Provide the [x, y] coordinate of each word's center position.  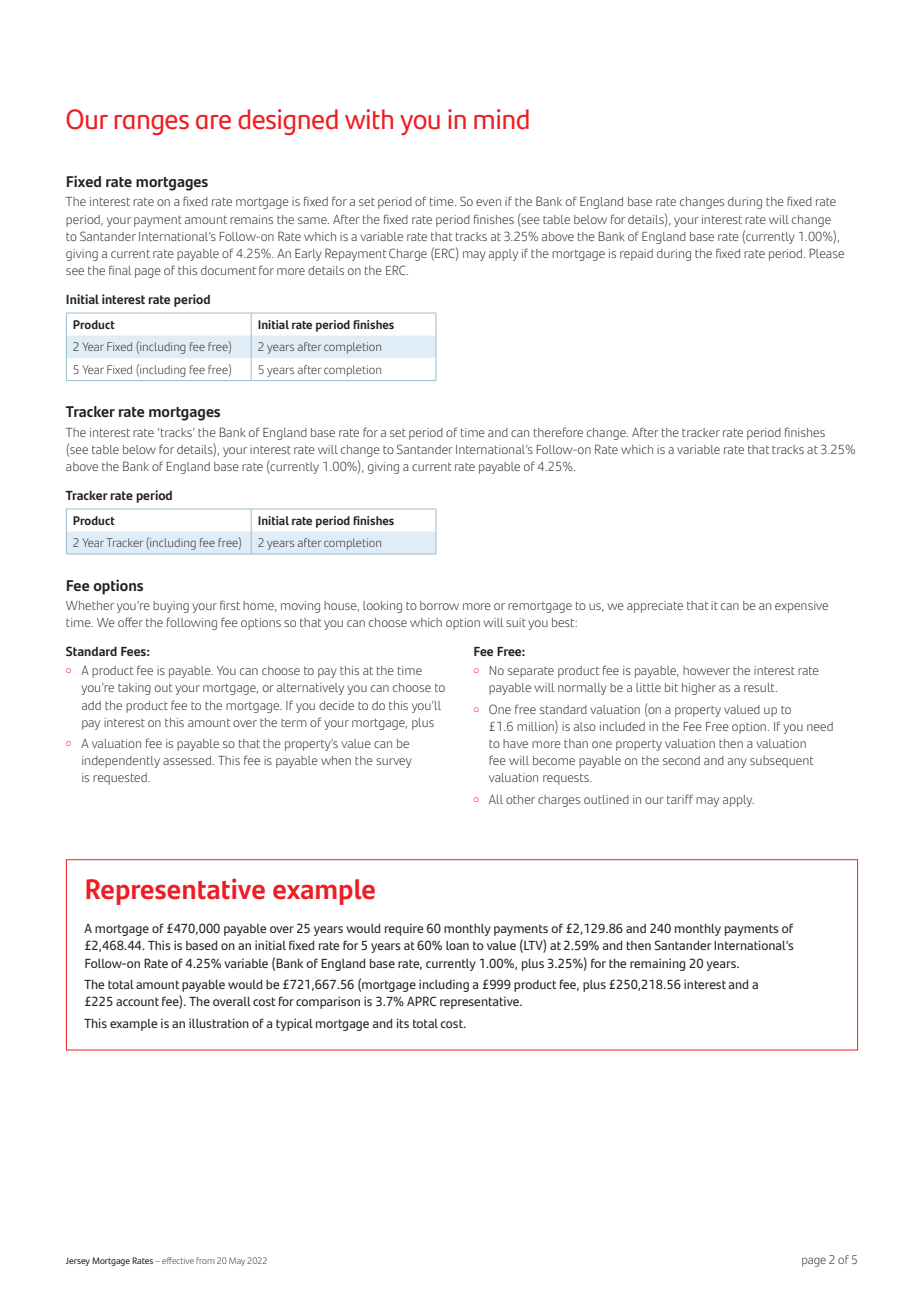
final [120, 270]
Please [827, 253]
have [515, 743]
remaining [657, 964]
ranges [152, 125]
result [760, 687]
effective [178, 1260]
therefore [558, 432]
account [137, 1001]
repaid [636, 255]
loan [457, 945]
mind [501, 119]
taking [134, 689]
